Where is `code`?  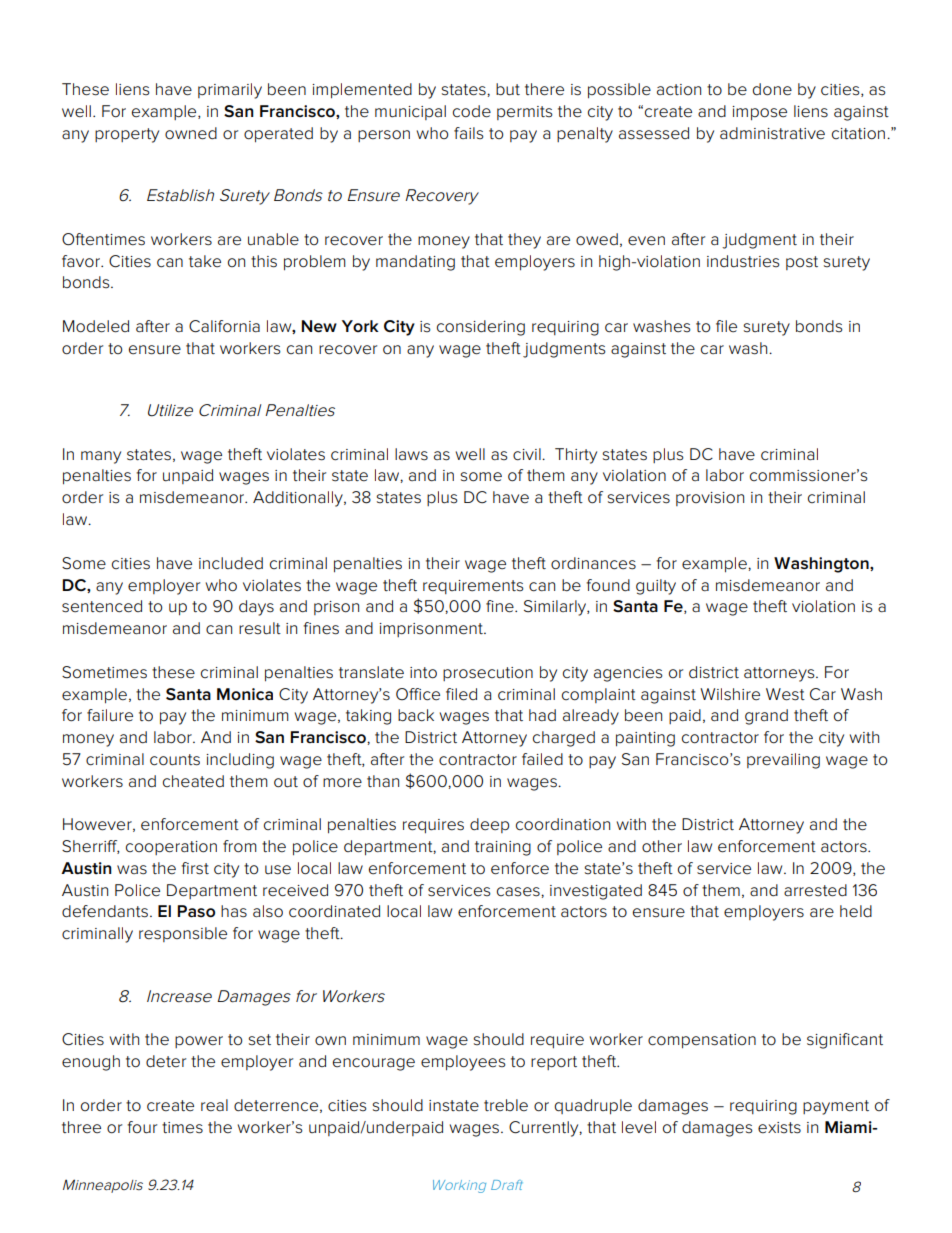 code is located at coordinates (472, 111).
